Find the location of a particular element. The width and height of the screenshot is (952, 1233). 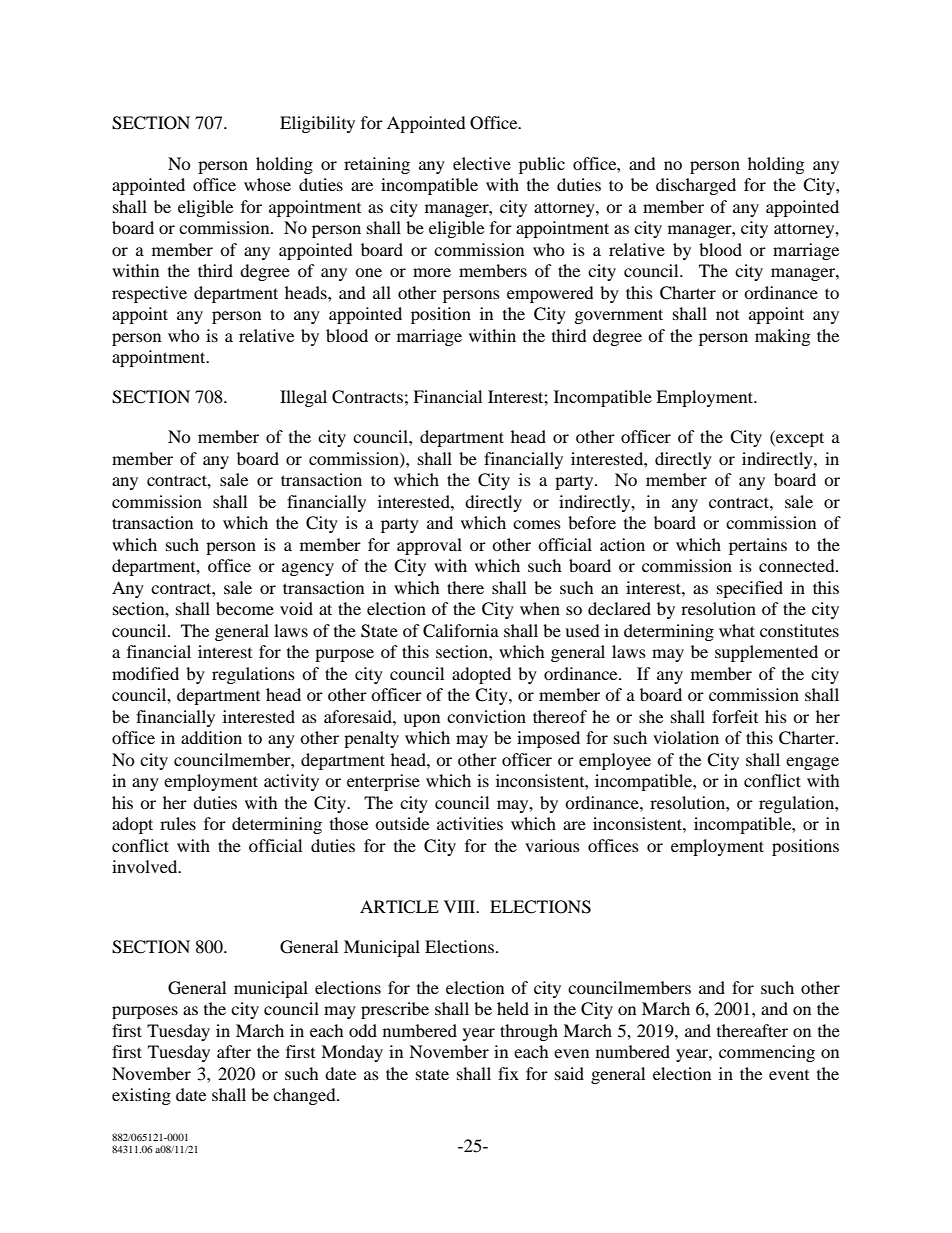

discharged is located at coordinates (696, 186).
